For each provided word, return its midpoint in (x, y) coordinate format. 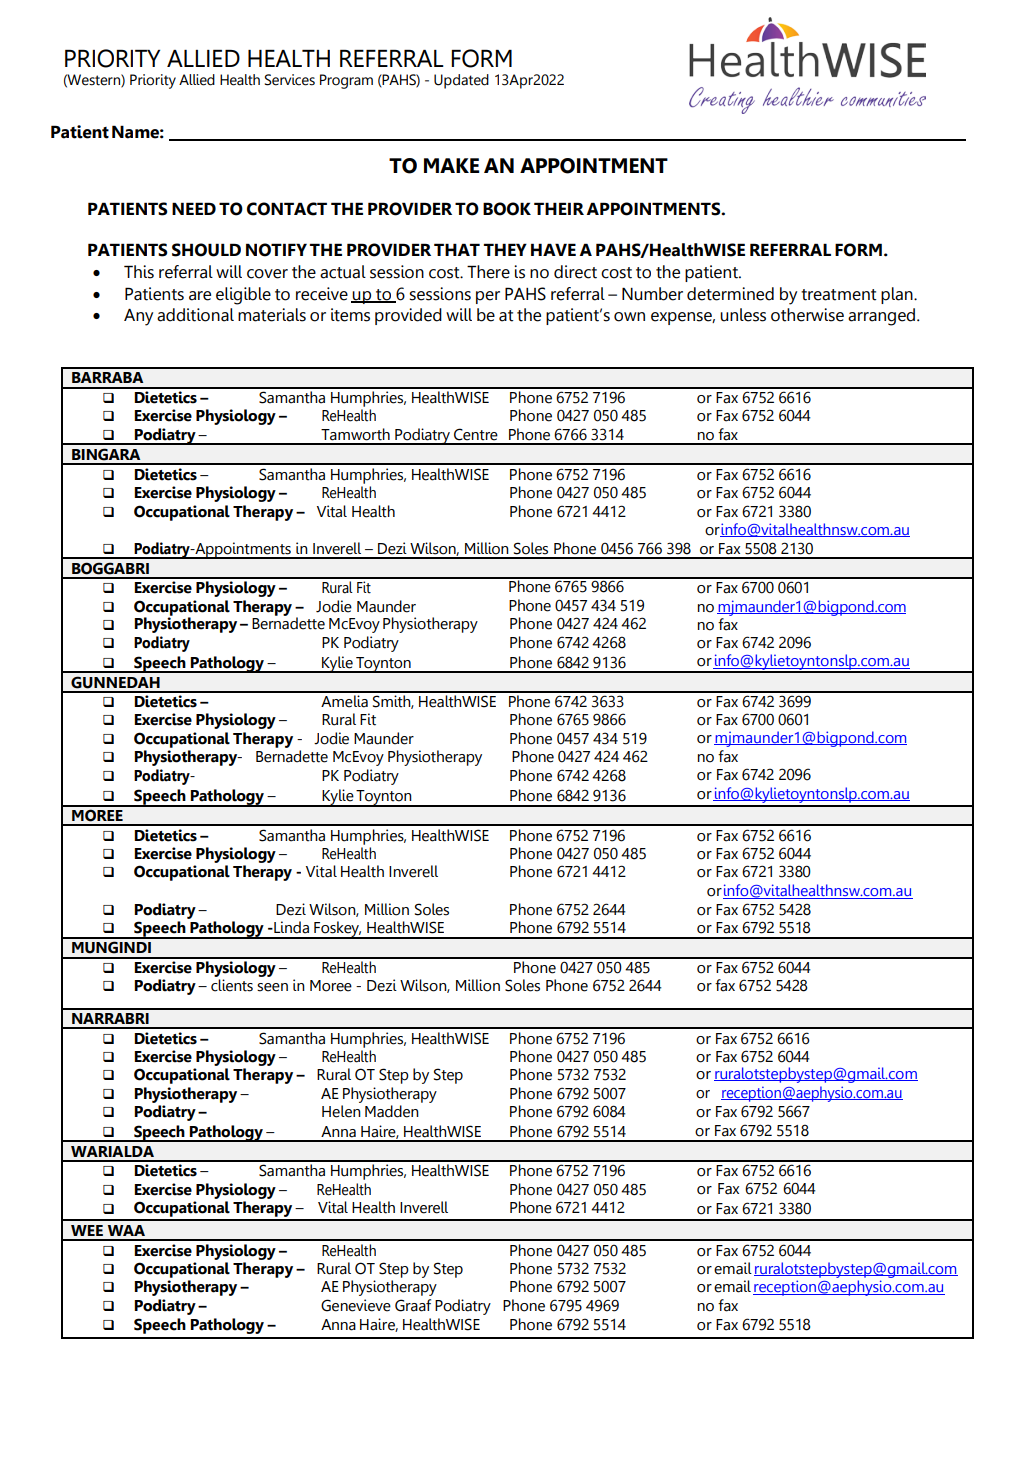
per (488, 297)
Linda (290, 927)
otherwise (807, 315)
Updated (461, 81)
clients (232, 985)
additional (195, 315)
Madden (392, 1111)
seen (272, 987)
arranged (883, 317)
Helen (341, 1111)
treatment (839, 295)
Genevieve (356, 1305)
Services (290, 80)
